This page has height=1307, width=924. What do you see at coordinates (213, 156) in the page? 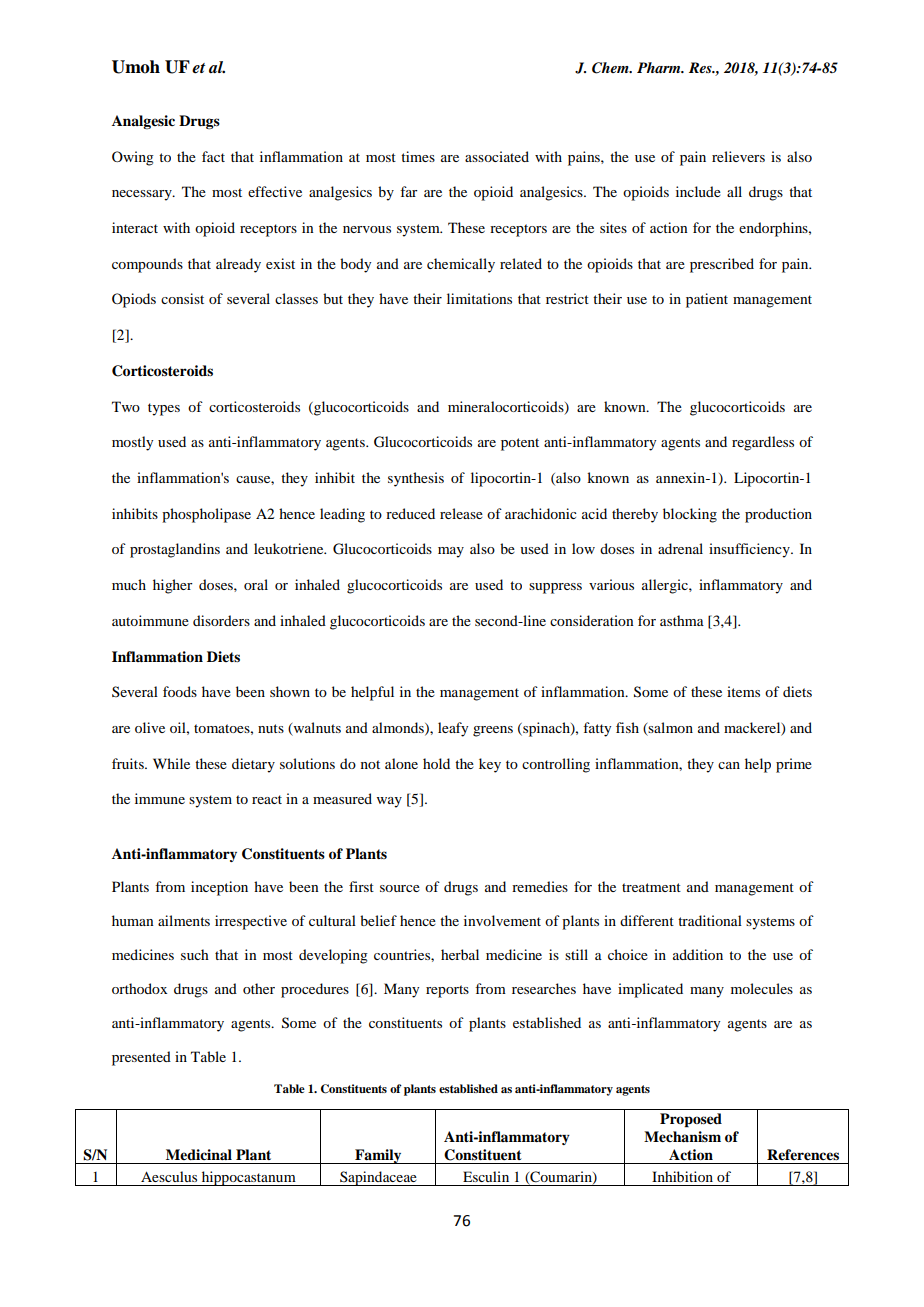
I see `fact` at bounding box center [213, 156].
